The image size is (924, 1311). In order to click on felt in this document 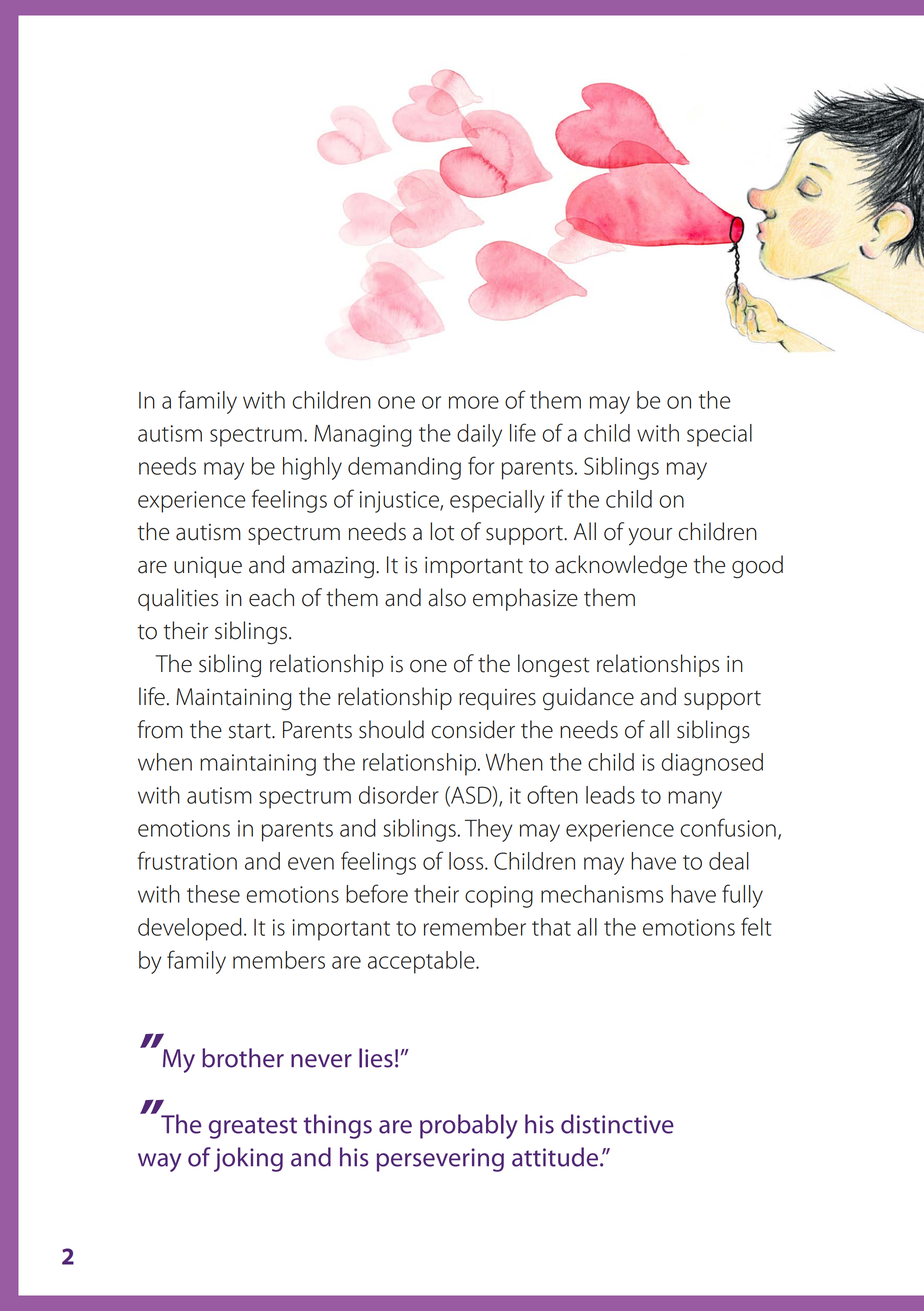, I will do `click(756, 926)`.
